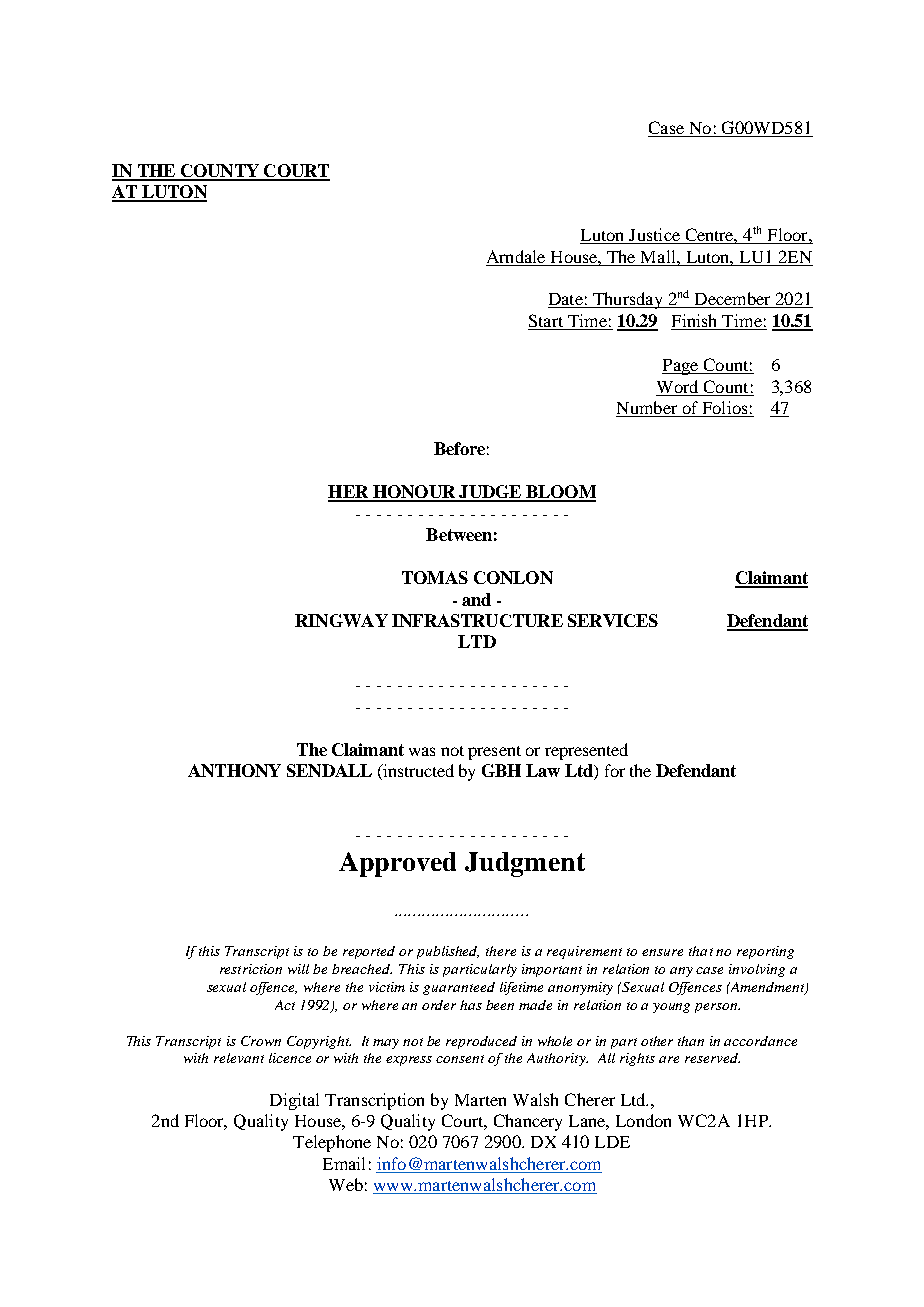  What do you see at coordinates (397, 864) in the image?
I see `Approved` at bounding box center [397, 864].
